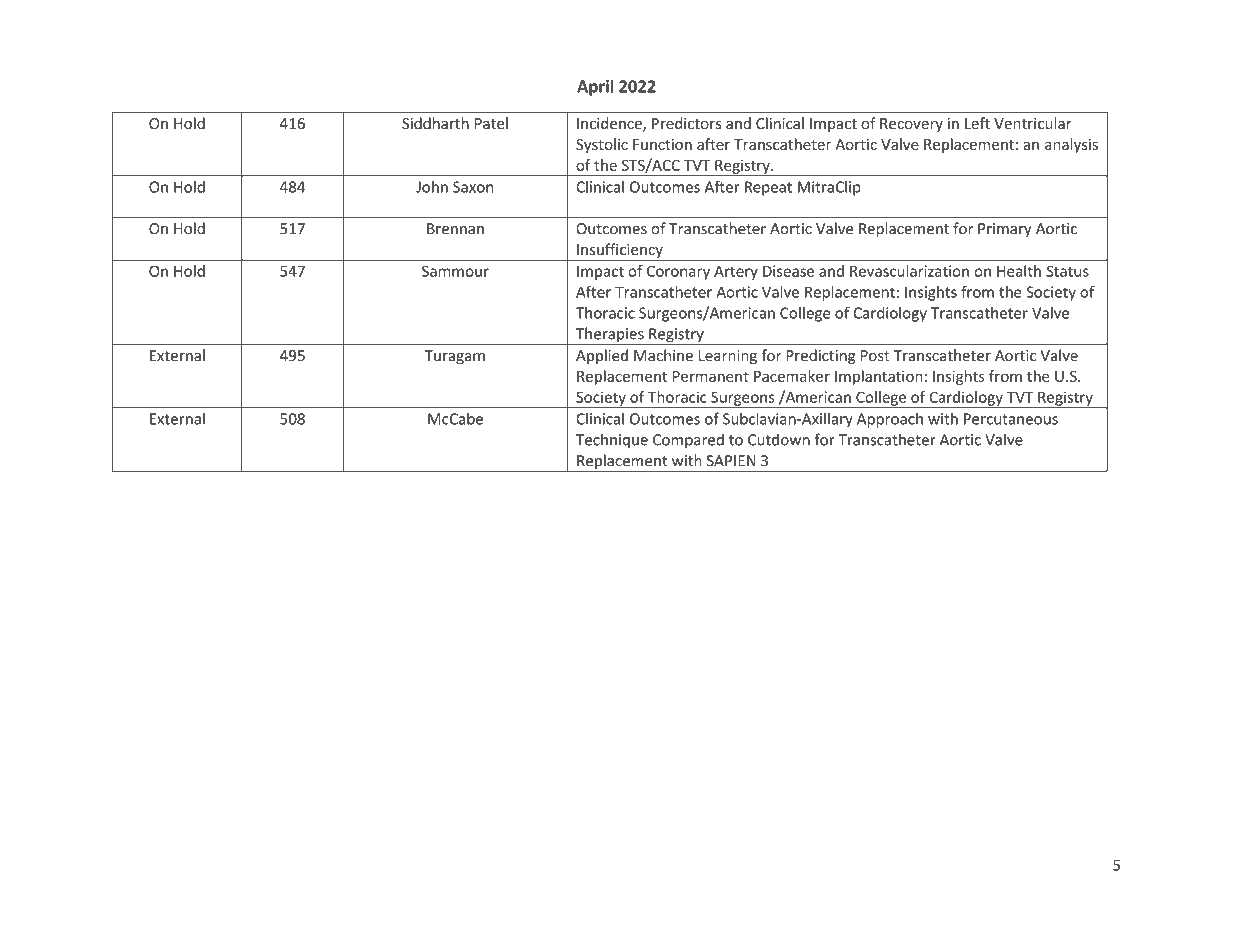  I want to click on Predictors, so click(687, 123).
